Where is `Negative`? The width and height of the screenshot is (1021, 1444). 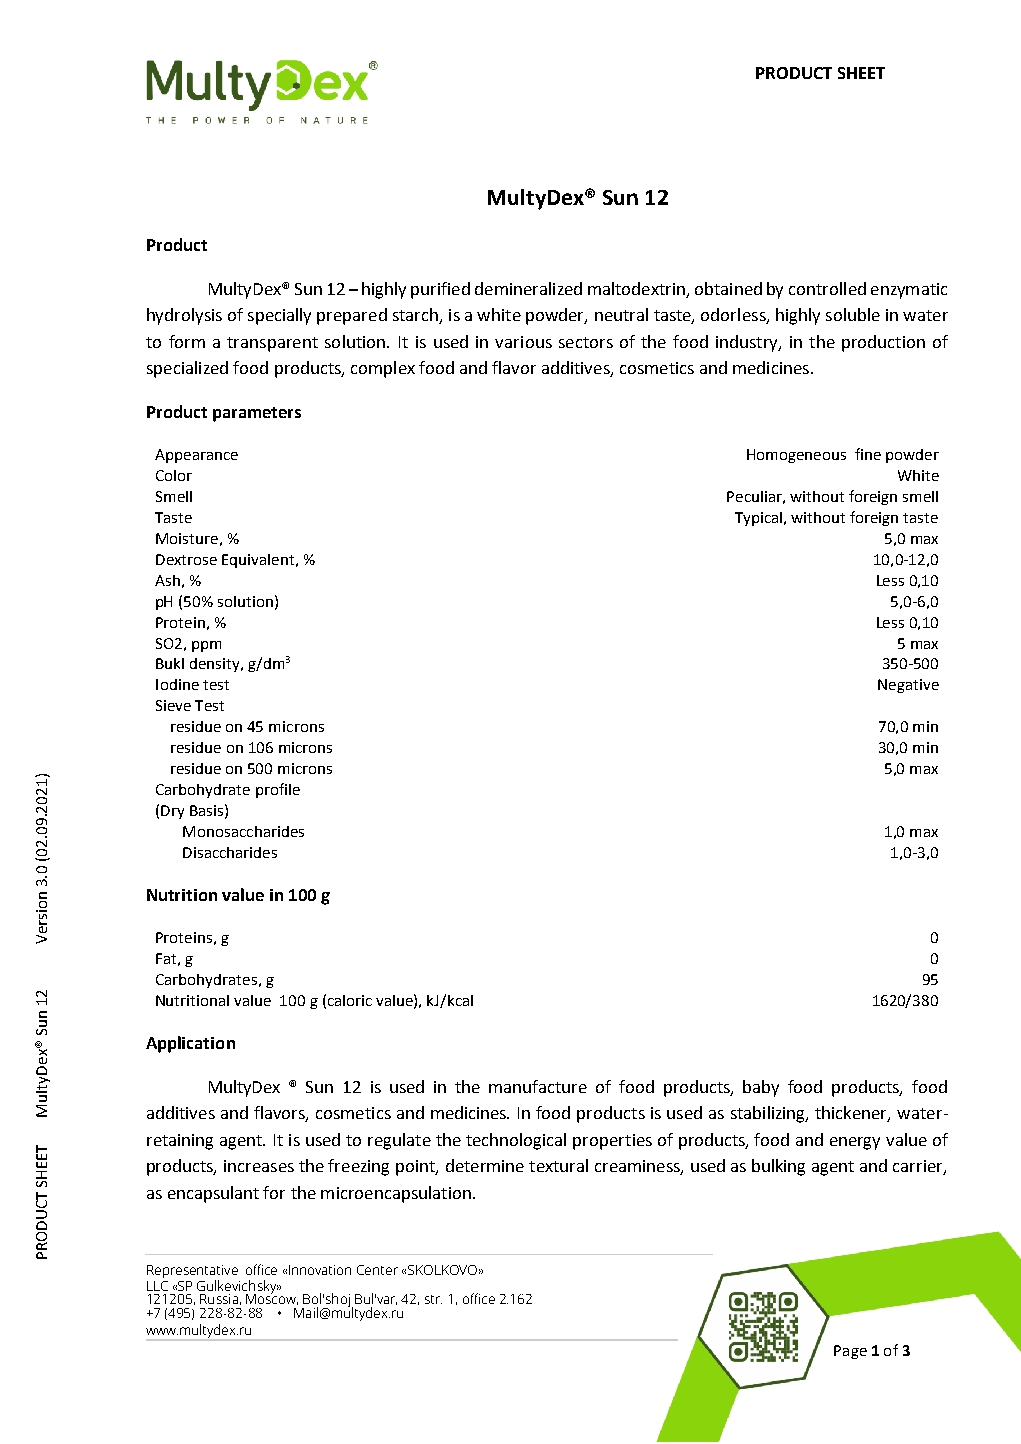 Negative is located at coordinates (908, 686).
